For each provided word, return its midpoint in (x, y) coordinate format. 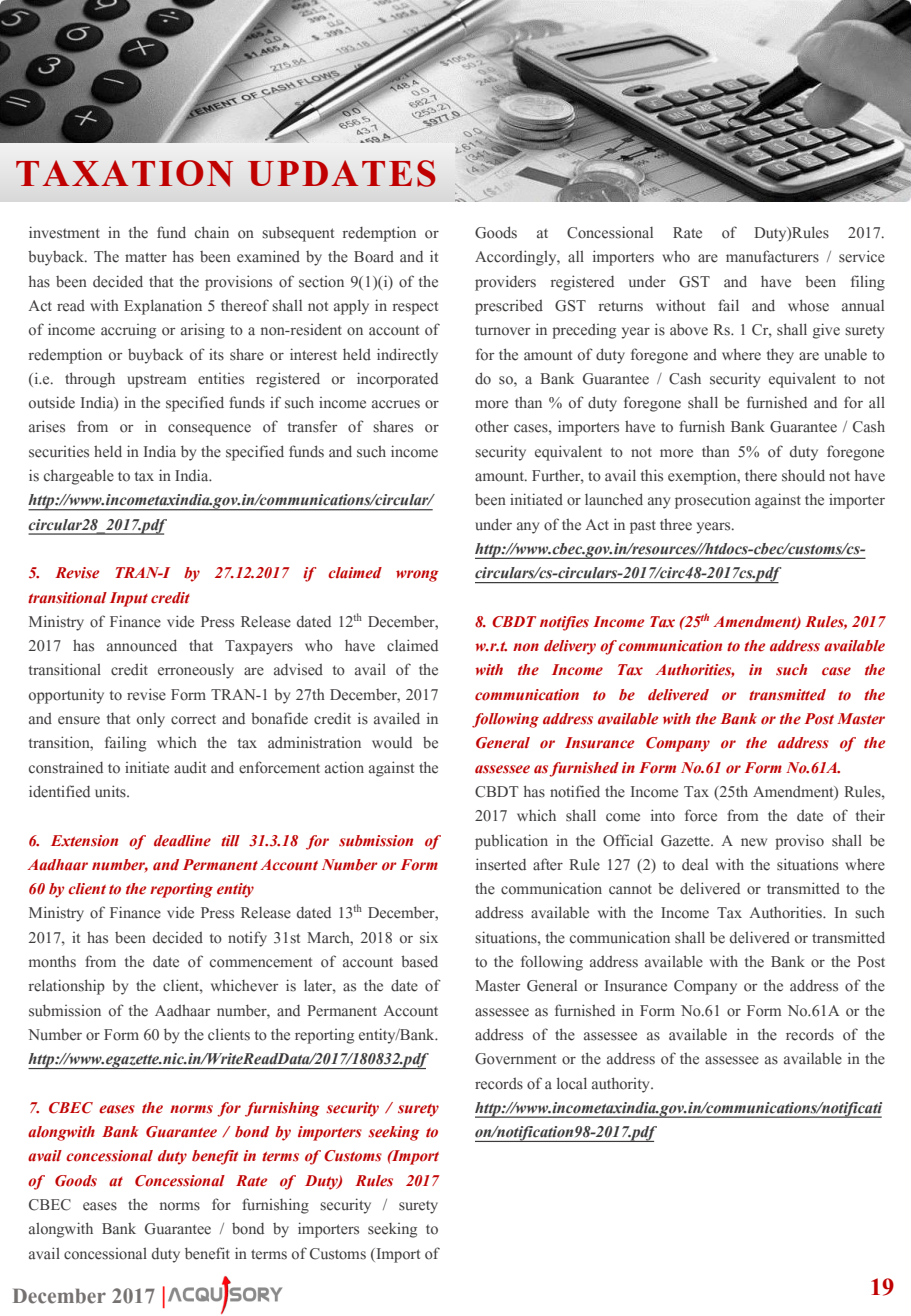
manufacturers (772, 256)
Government (515, 1059)
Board (374, 257)
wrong (417, 576)
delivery (570, 647)
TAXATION (124, 173)
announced (142, 645)
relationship (67, 987)
